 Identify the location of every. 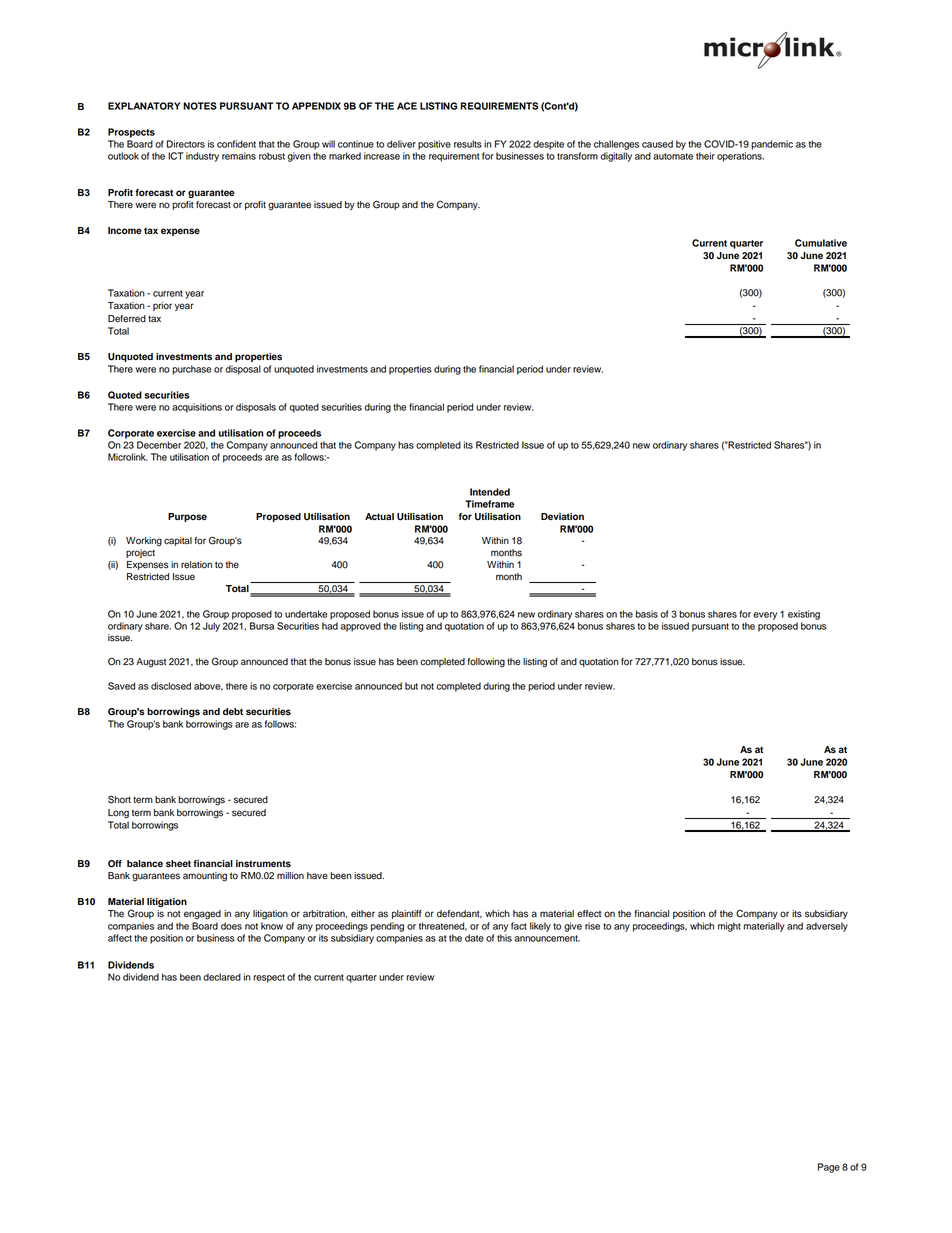
(765, 616).
